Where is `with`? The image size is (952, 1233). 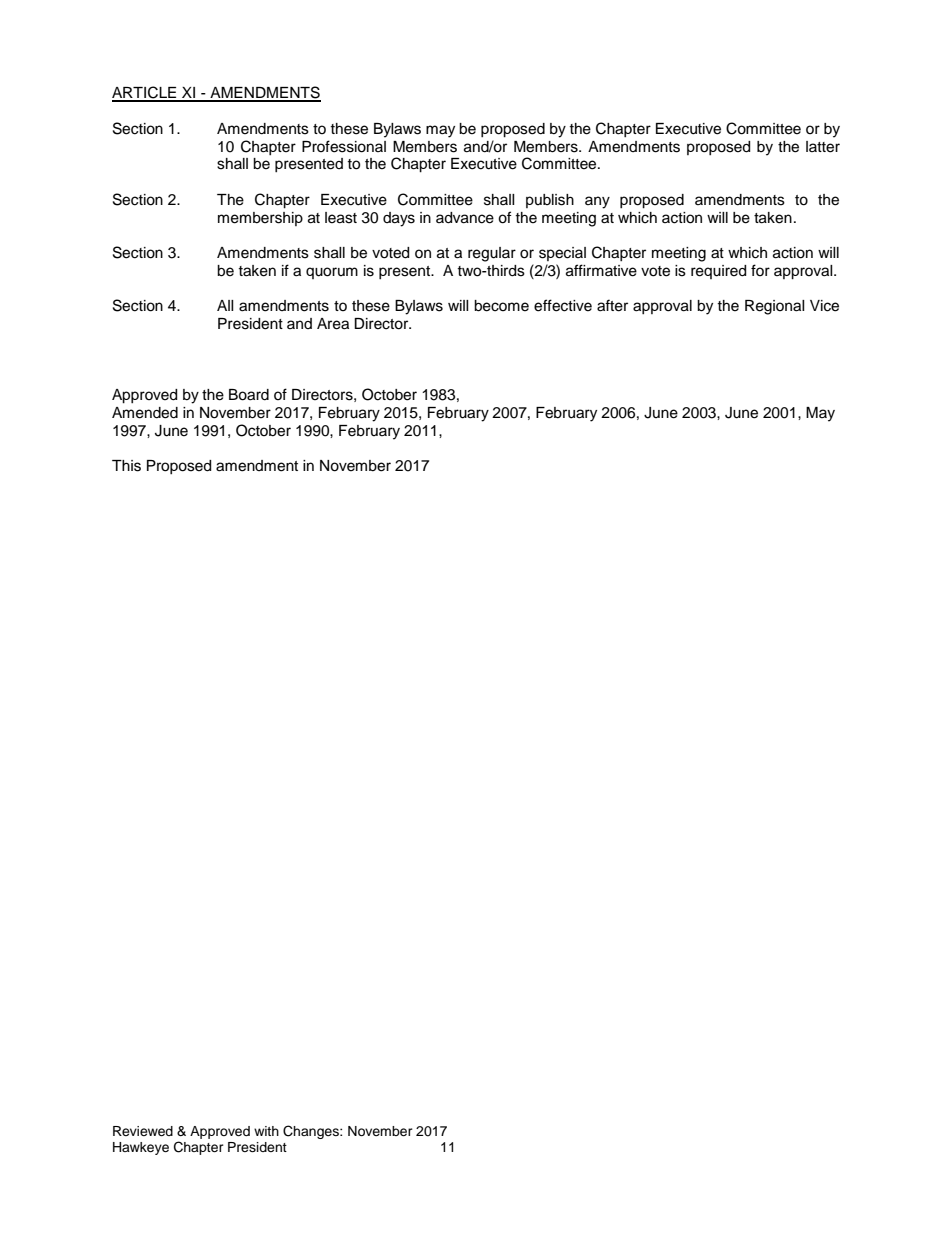 with is located at coordinates (266, 1131).
